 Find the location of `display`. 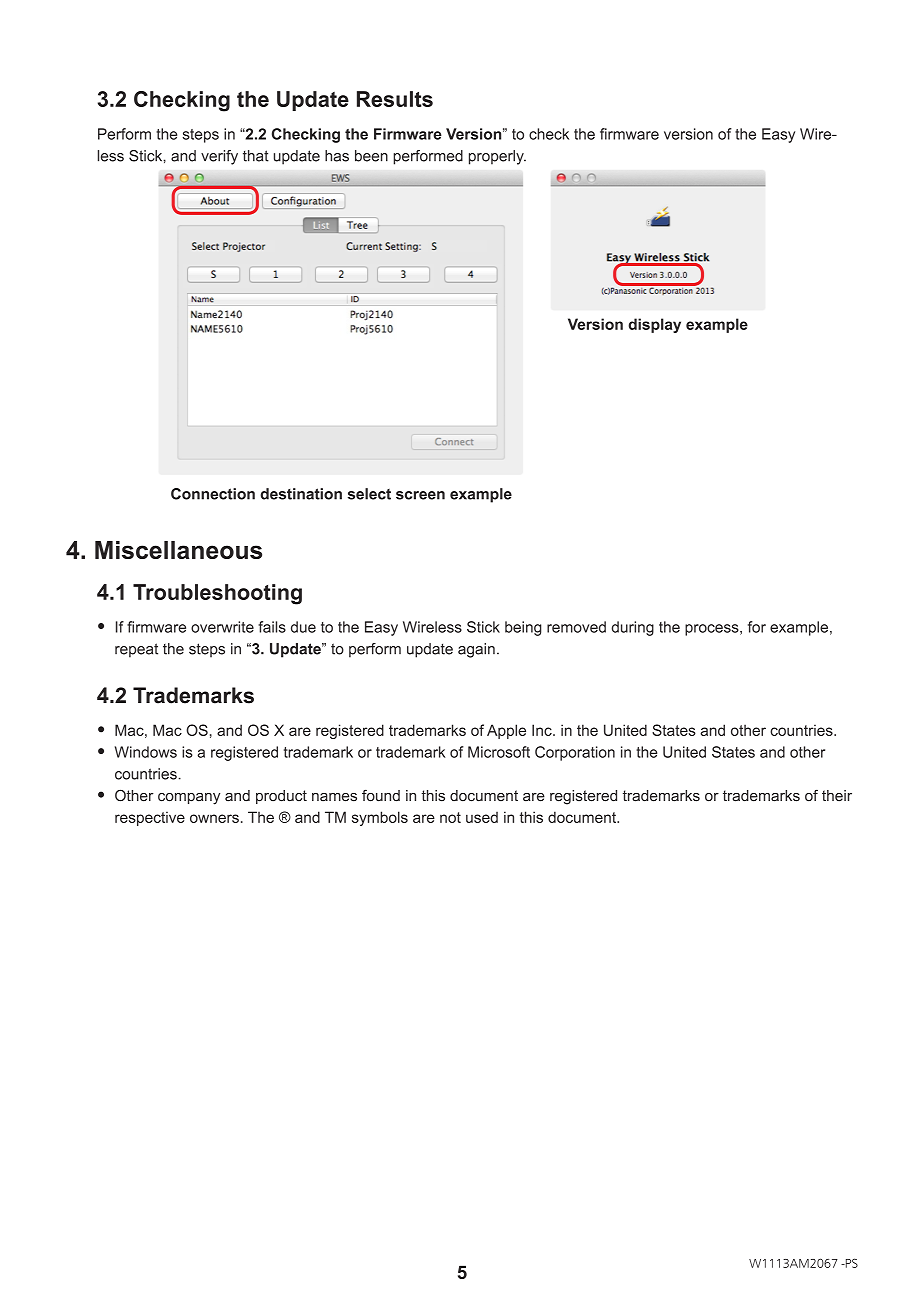

display is located at coordinates (654, 325).
